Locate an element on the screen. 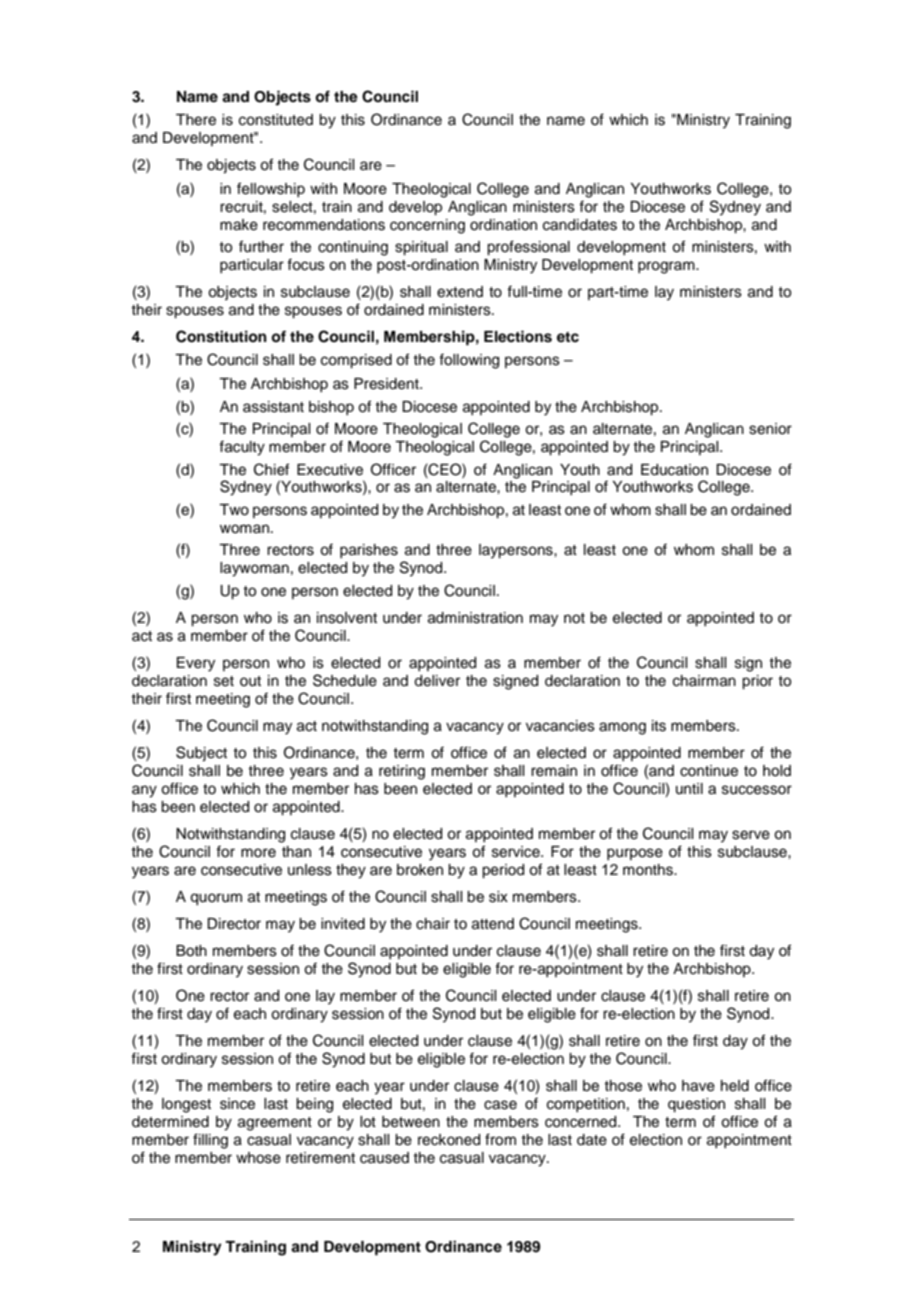  concerning is located at coordinates (427, 226).
